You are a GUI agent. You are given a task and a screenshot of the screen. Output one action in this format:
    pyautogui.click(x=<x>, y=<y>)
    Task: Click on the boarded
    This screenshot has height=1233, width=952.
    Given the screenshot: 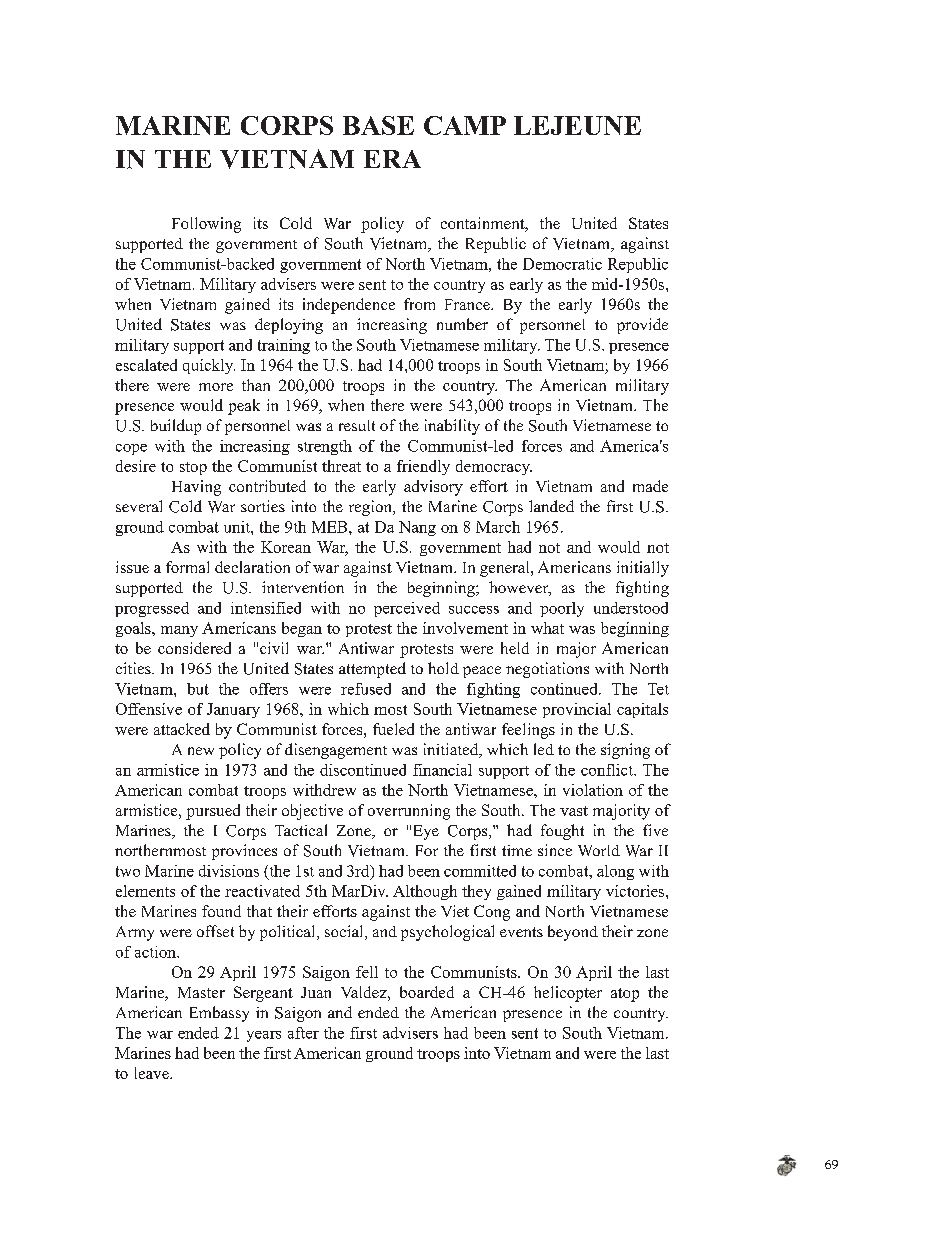 What is the action you would take?
    pyautogui.click(x=427, y=992)
